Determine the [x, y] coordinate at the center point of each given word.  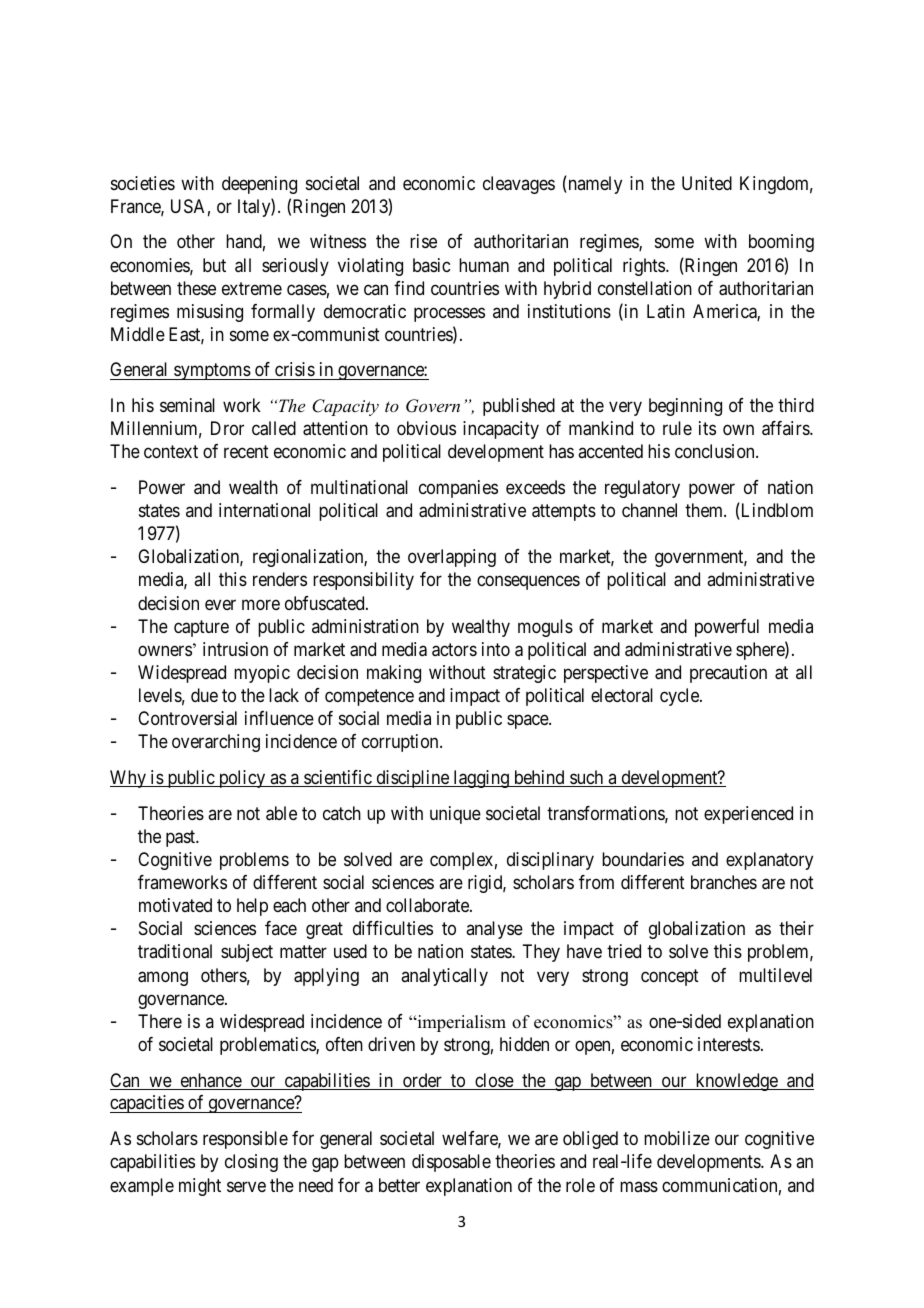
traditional [175, 951]
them [705, 510]
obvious [426, 428]
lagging [481, 779]
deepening [259, 185]
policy [242, 779]
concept [670, 977]
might [200, 1187]
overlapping [452, 558]
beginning [685, 407]
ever [220, 604]
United [707, 183]
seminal [187, 405]
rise [423, 241]
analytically [444, 977]
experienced [748, 815]
